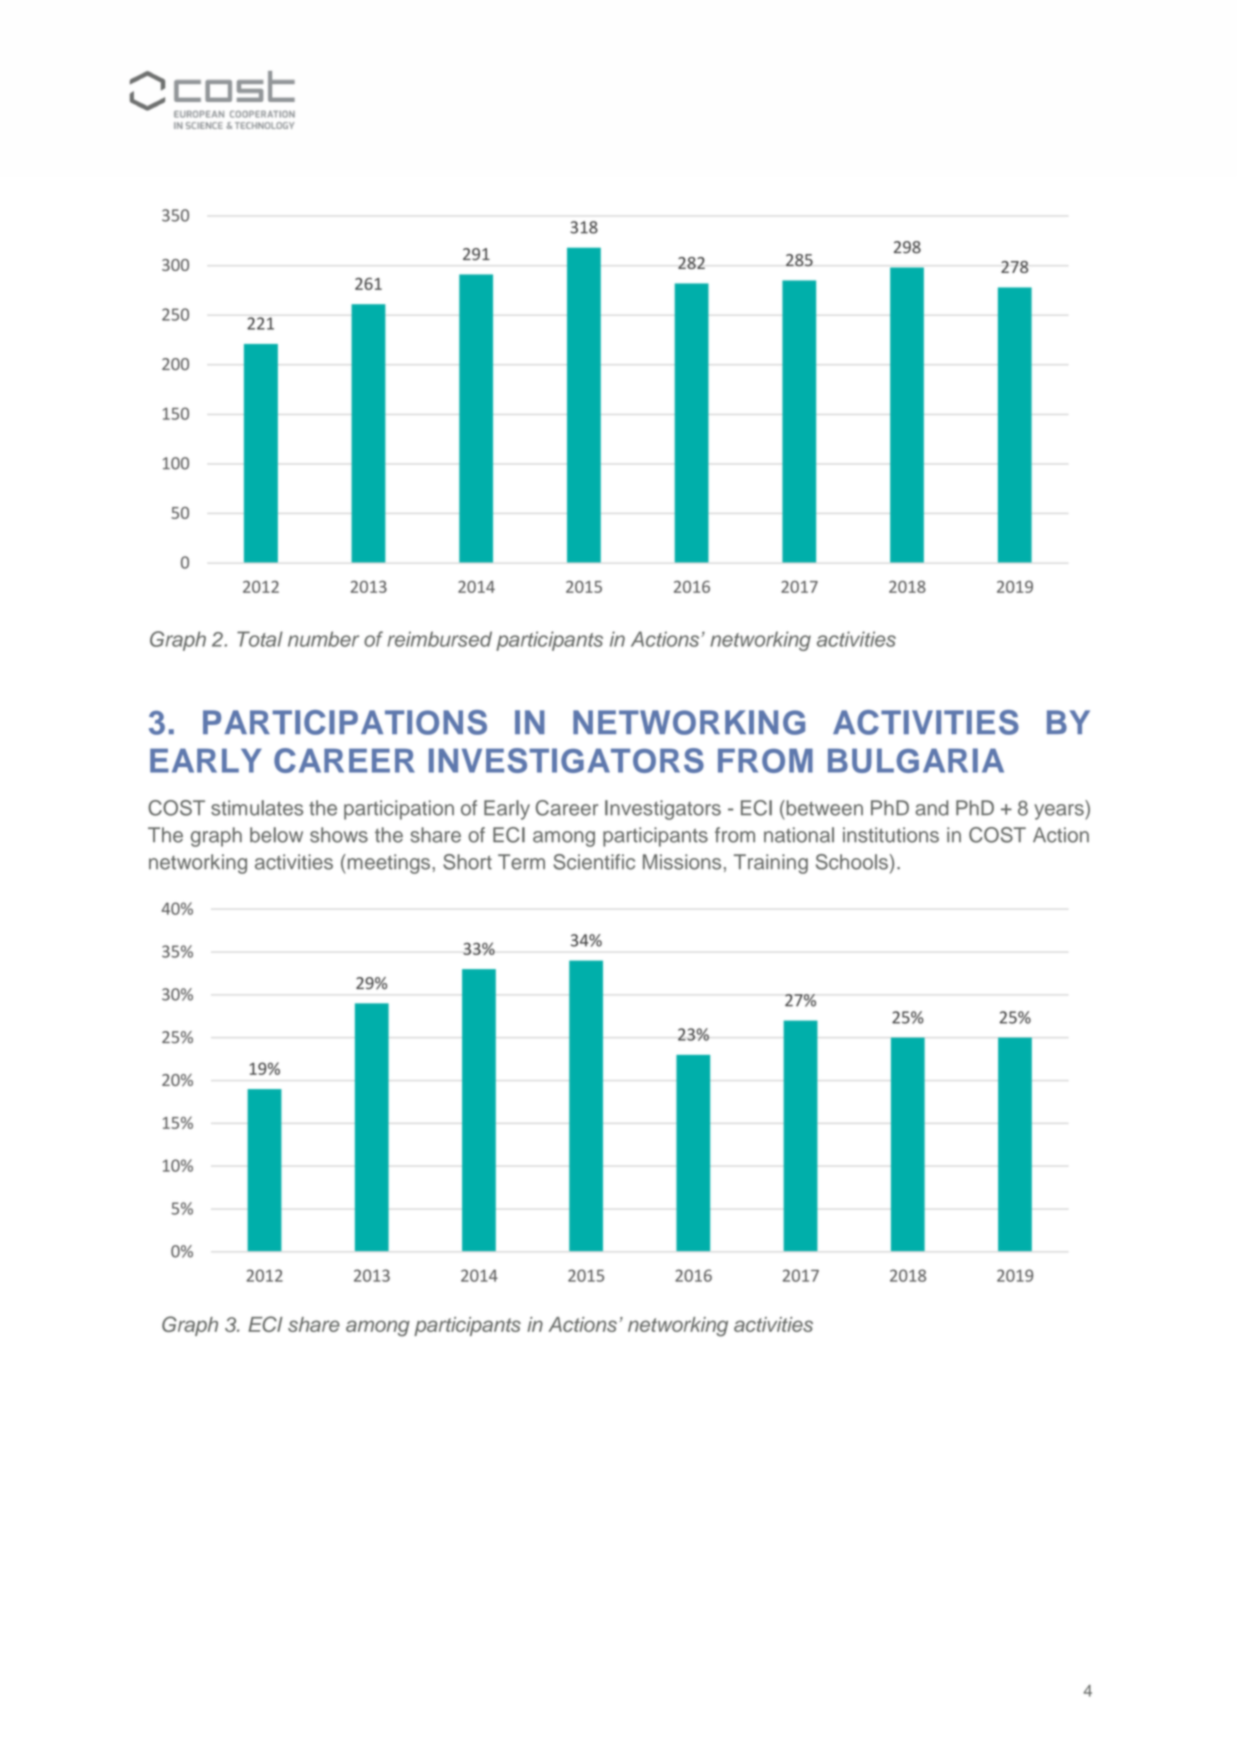 Image resolution: width=1239 pixels, height=1754 pixels. I want to click on and, so click(931, 808).
